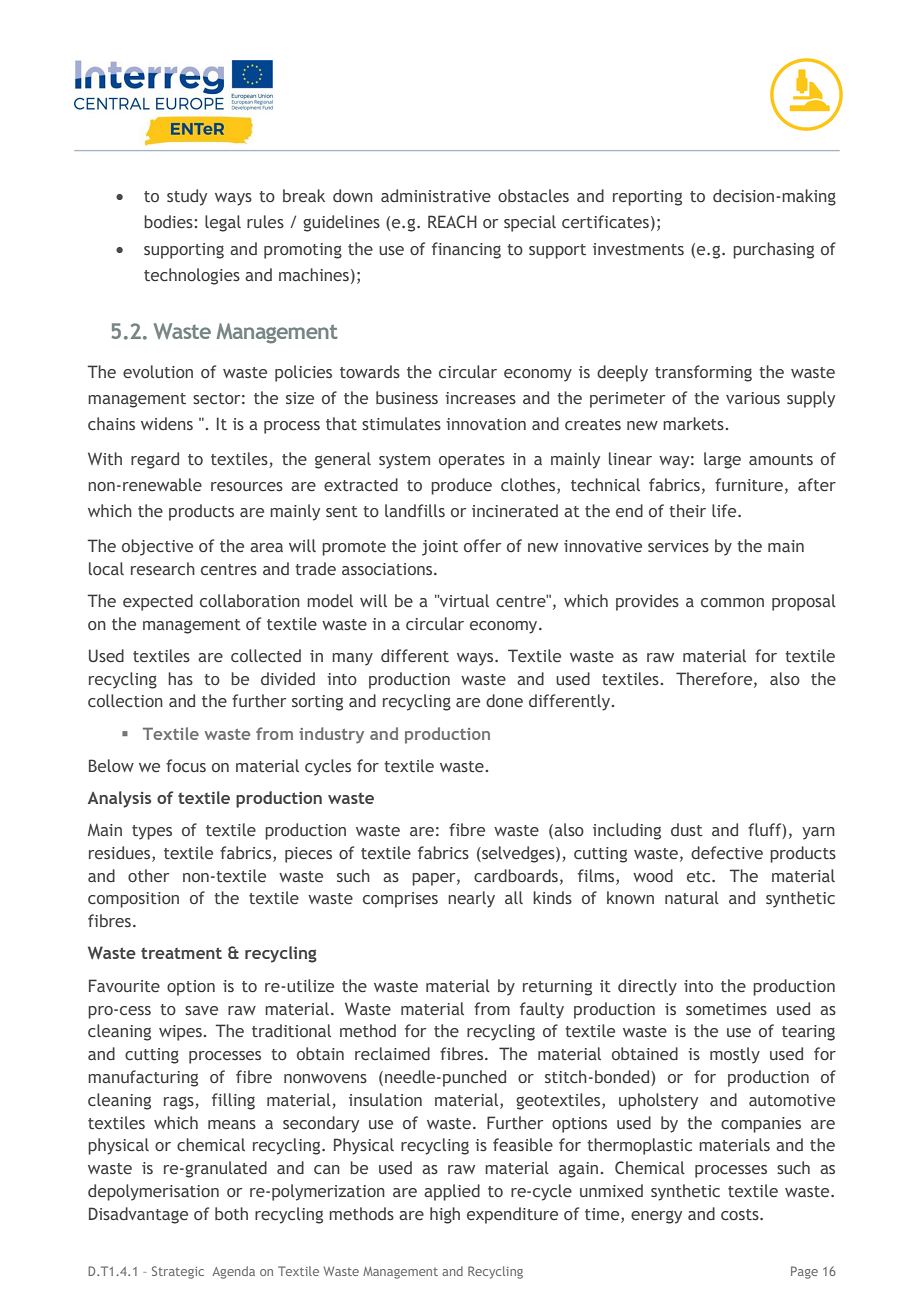  What do you see at coordinates (186, 765) in the screenshot?
I see `focus` at bounding box center [186, 765].
